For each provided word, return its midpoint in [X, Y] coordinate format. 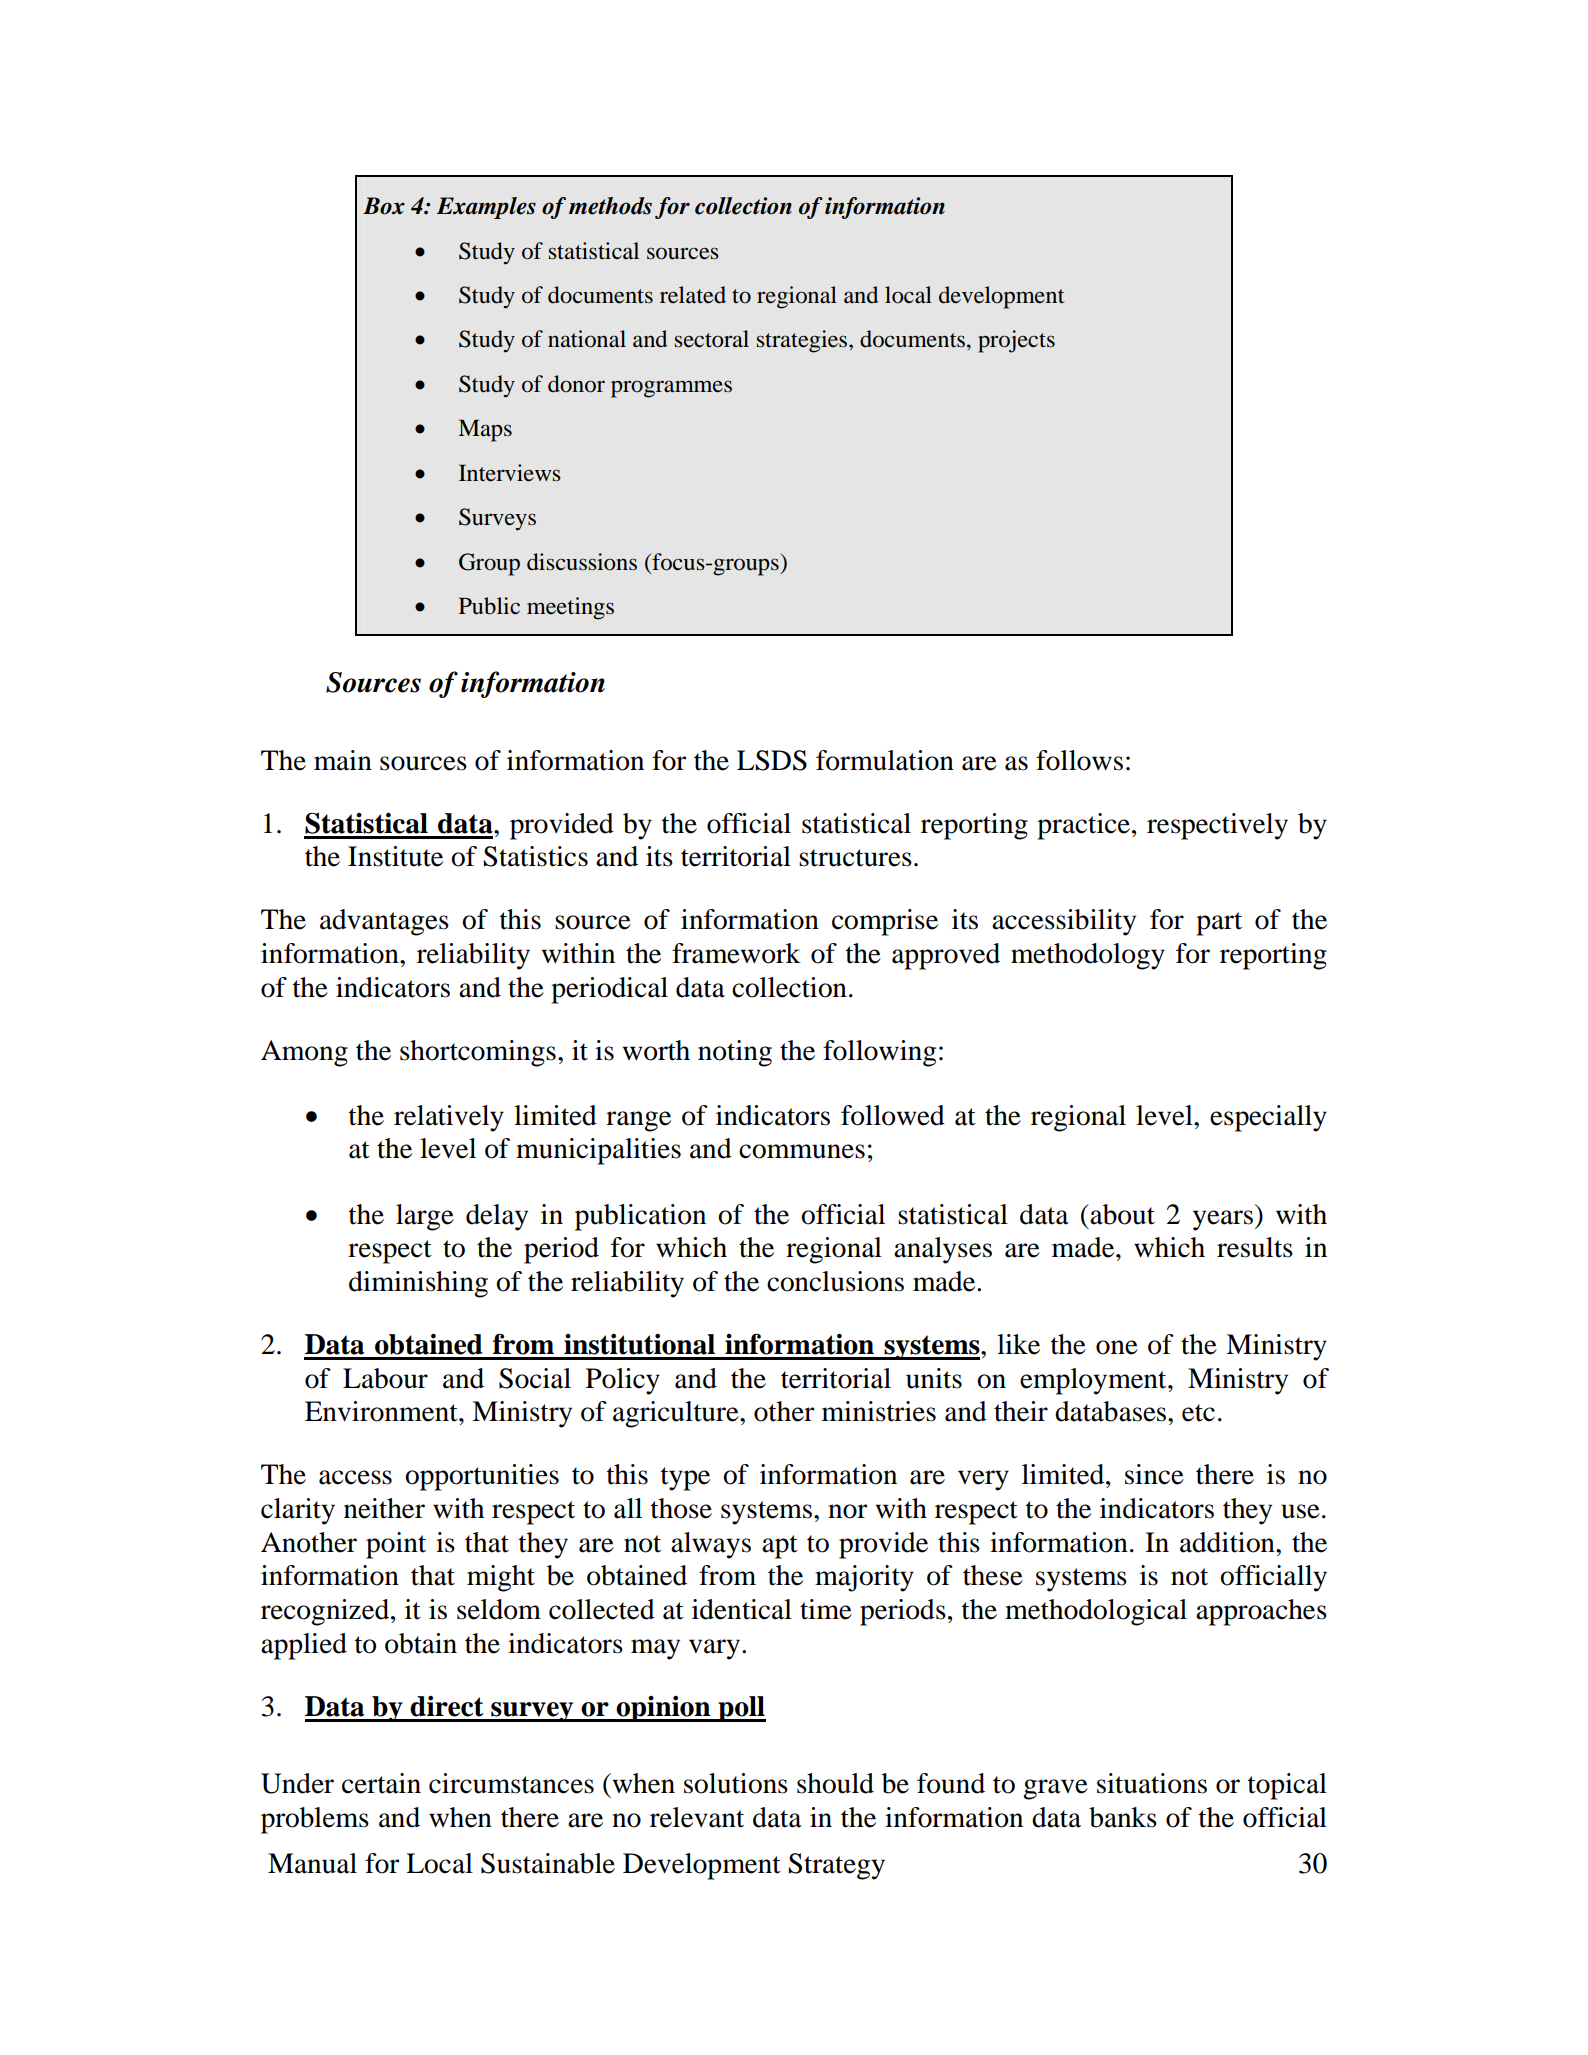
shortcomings [478, 1053]
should [835, 1783]
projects [1016, 341]
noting [735, 1053]
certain [381, 1783]
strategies [802, 341]
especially [1268, 1118]
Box [384, 206]
